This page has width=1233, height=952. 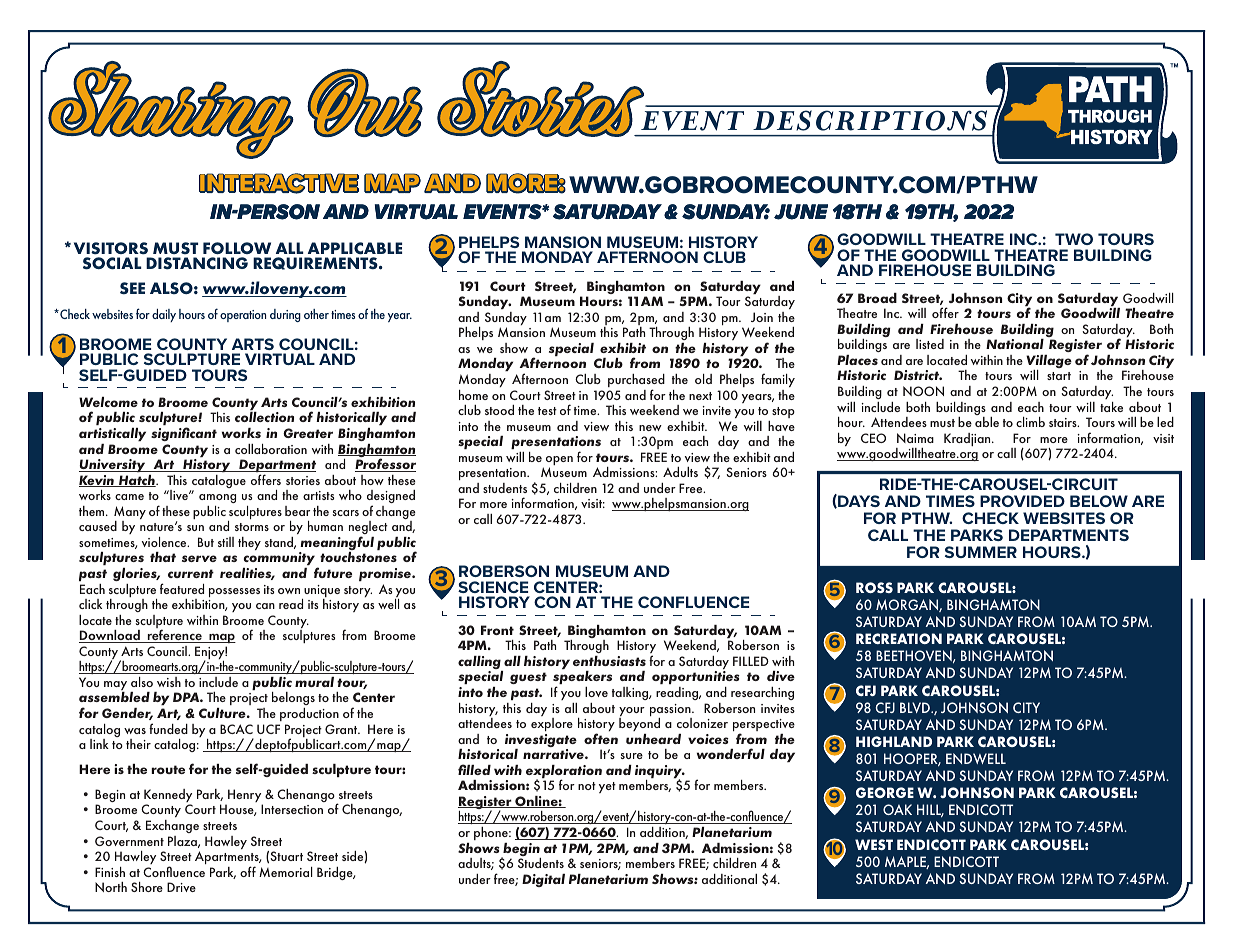 I want to click on wish, so click(x=169, y=682).
